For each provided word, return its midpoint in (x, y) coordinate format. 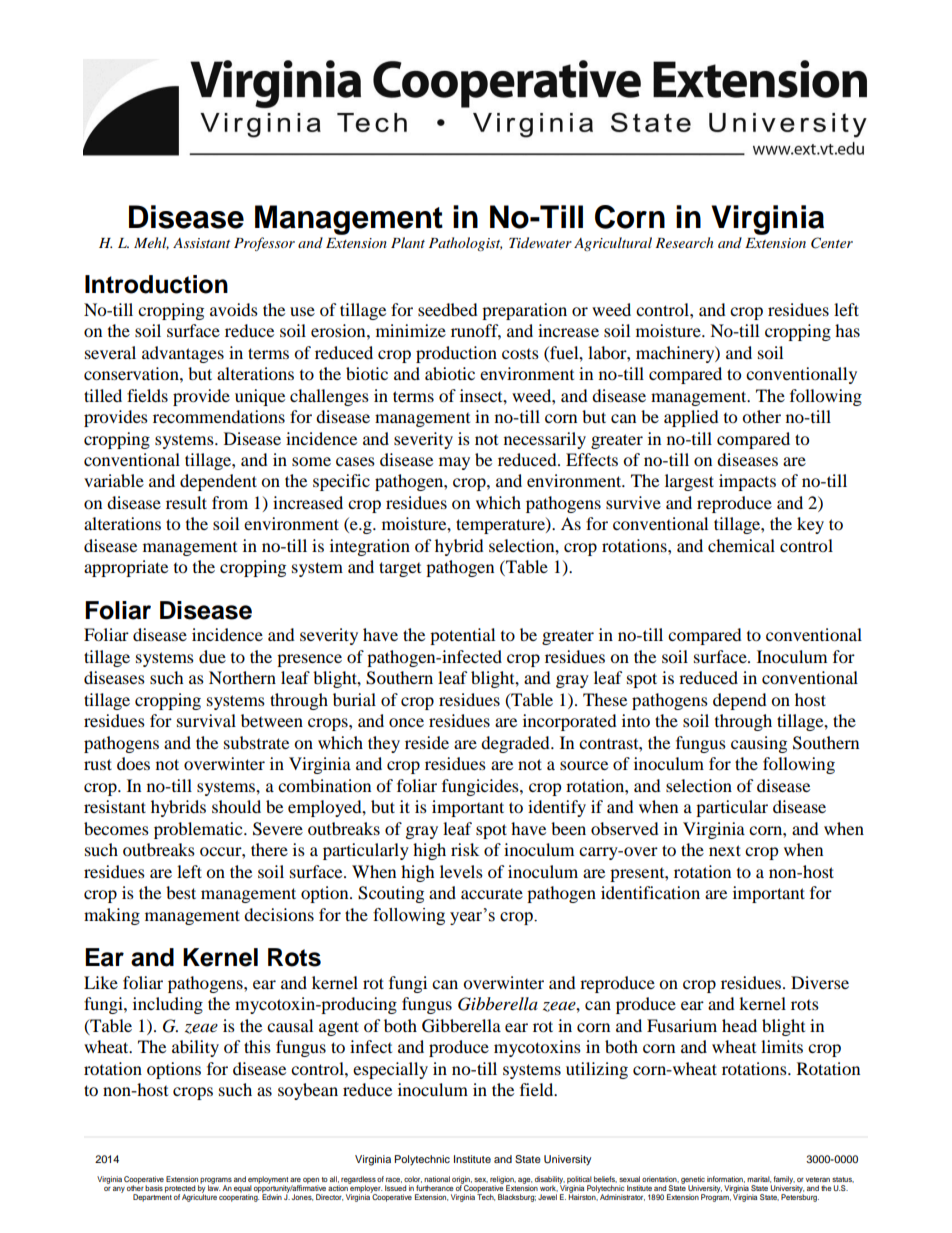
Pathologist (465, 244)
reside (427, 742)
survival (206, 720)
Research (684, 242)
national (437, 1179)
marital (759, 1179)
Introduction (156, 284)
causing (759, 744)
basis (154, 1188)
